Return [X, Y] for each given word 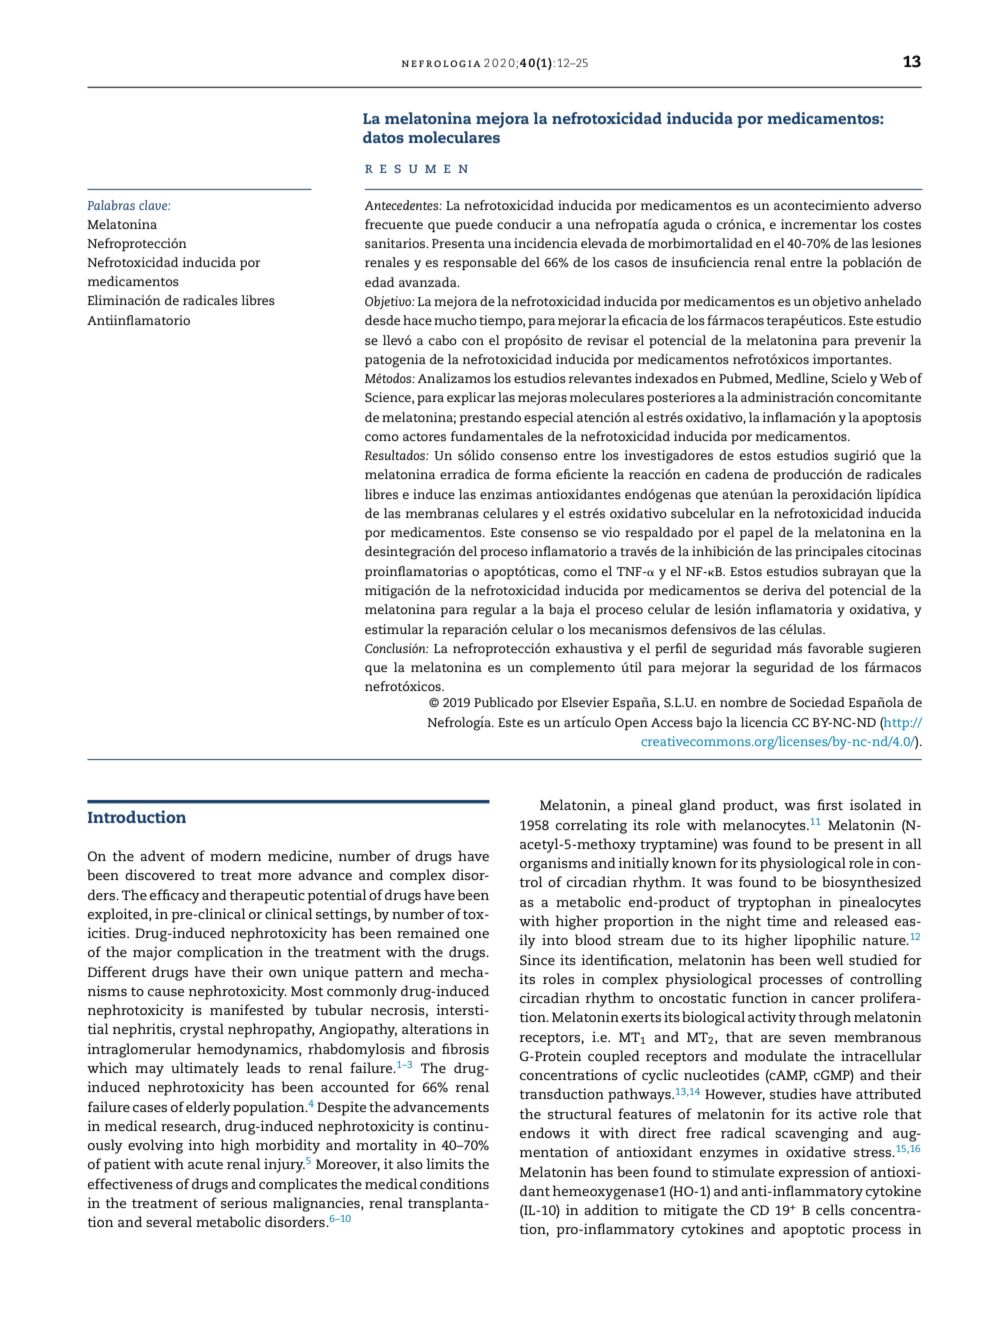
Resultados [396, 455]
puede [474, 225]
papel [756, 533]
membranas [442, 513]
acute [205, 1164]
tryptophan [774, 903]
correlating [591, 826]
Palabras [111, 205]
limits [445, 1163]
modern [235, 855]
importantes [852, 360]
